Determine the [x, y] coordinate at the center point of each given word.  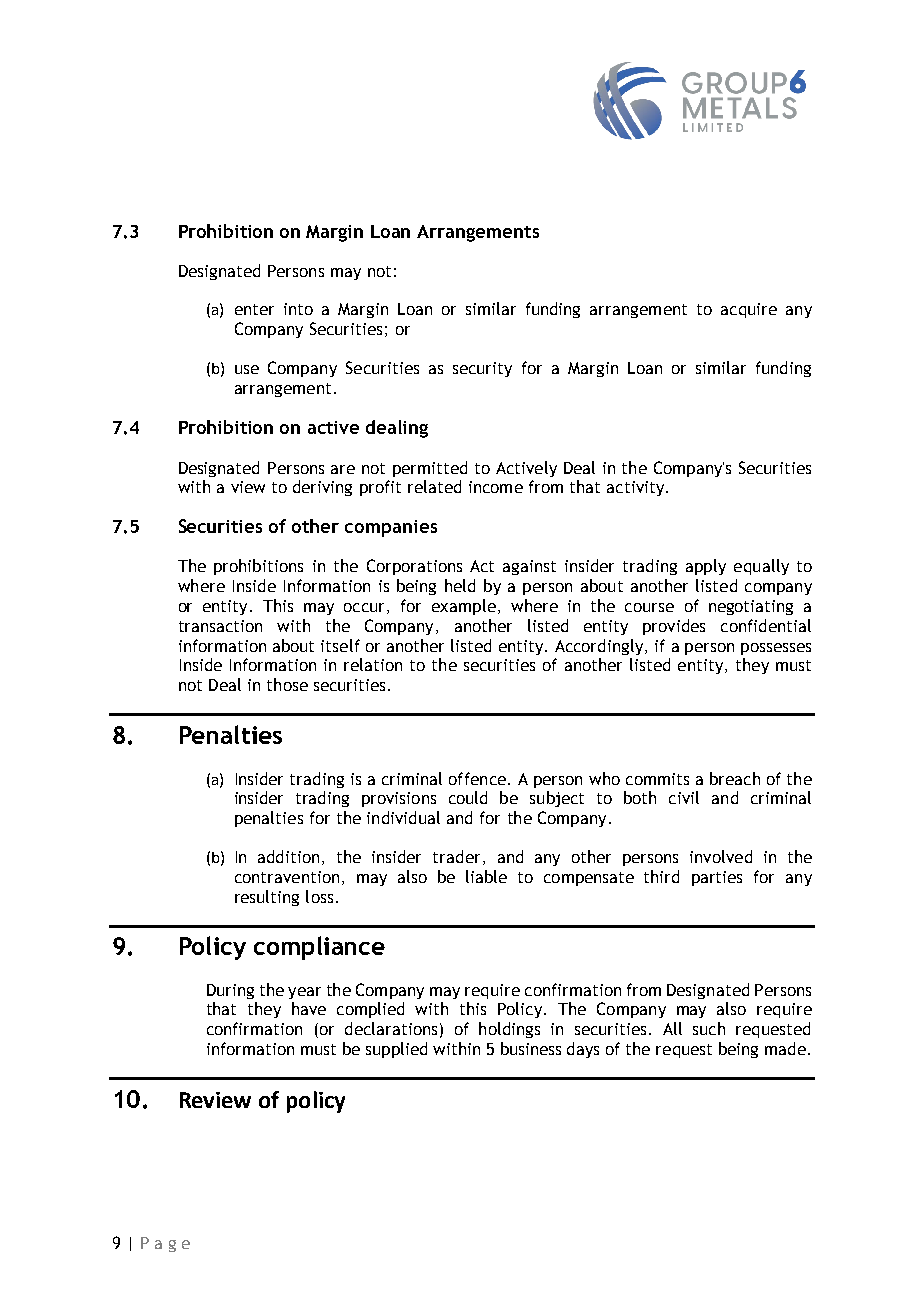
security [482, 369]
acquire [749, 310]
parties [717, 878]
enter [254, 309]
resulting [267, 898]
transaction [220, 626]
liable [486, 876]
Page [165, 1244]
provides [674, 627]
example [464, 607]
